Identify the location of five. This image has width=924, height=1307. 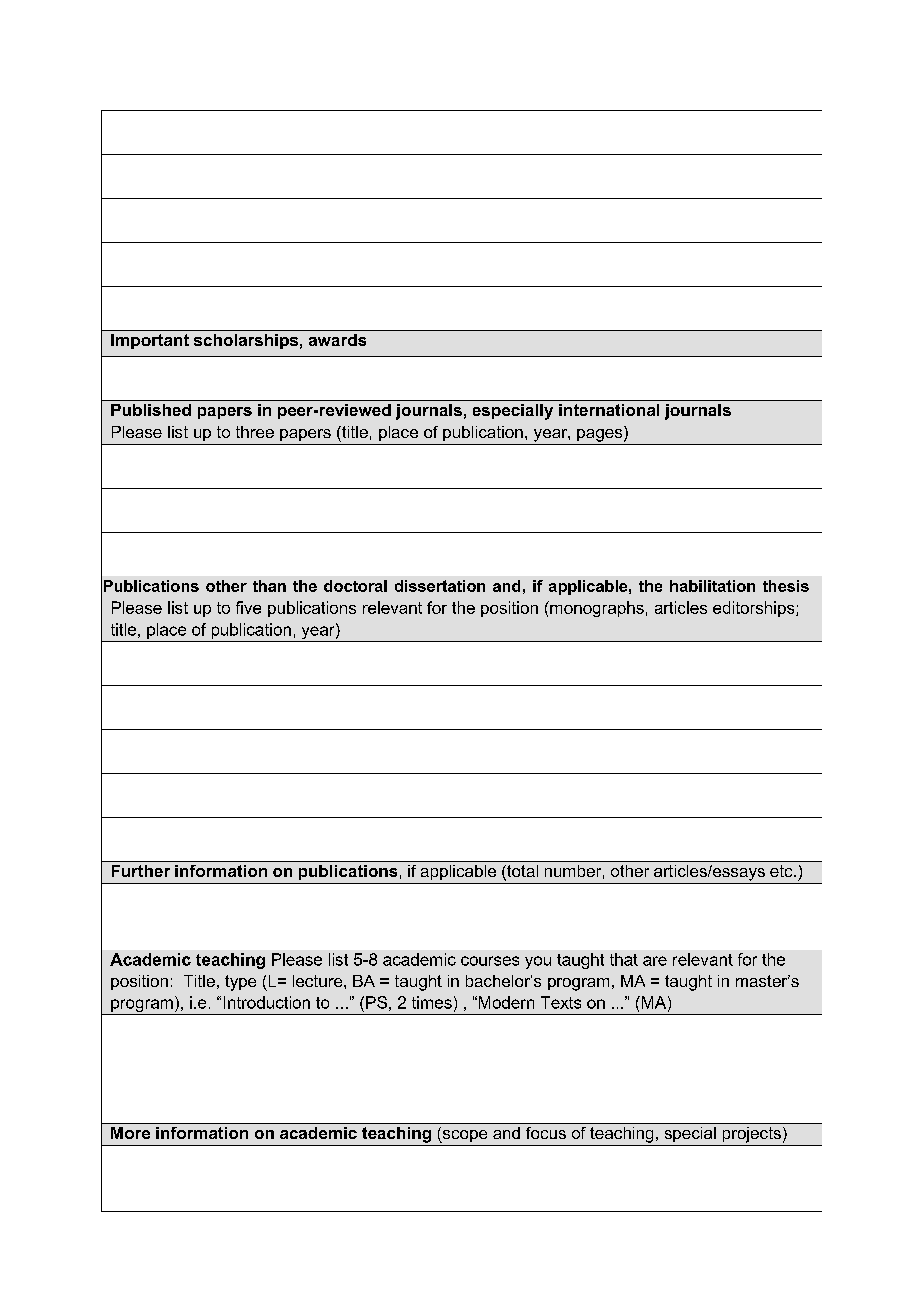
(248, 607).
